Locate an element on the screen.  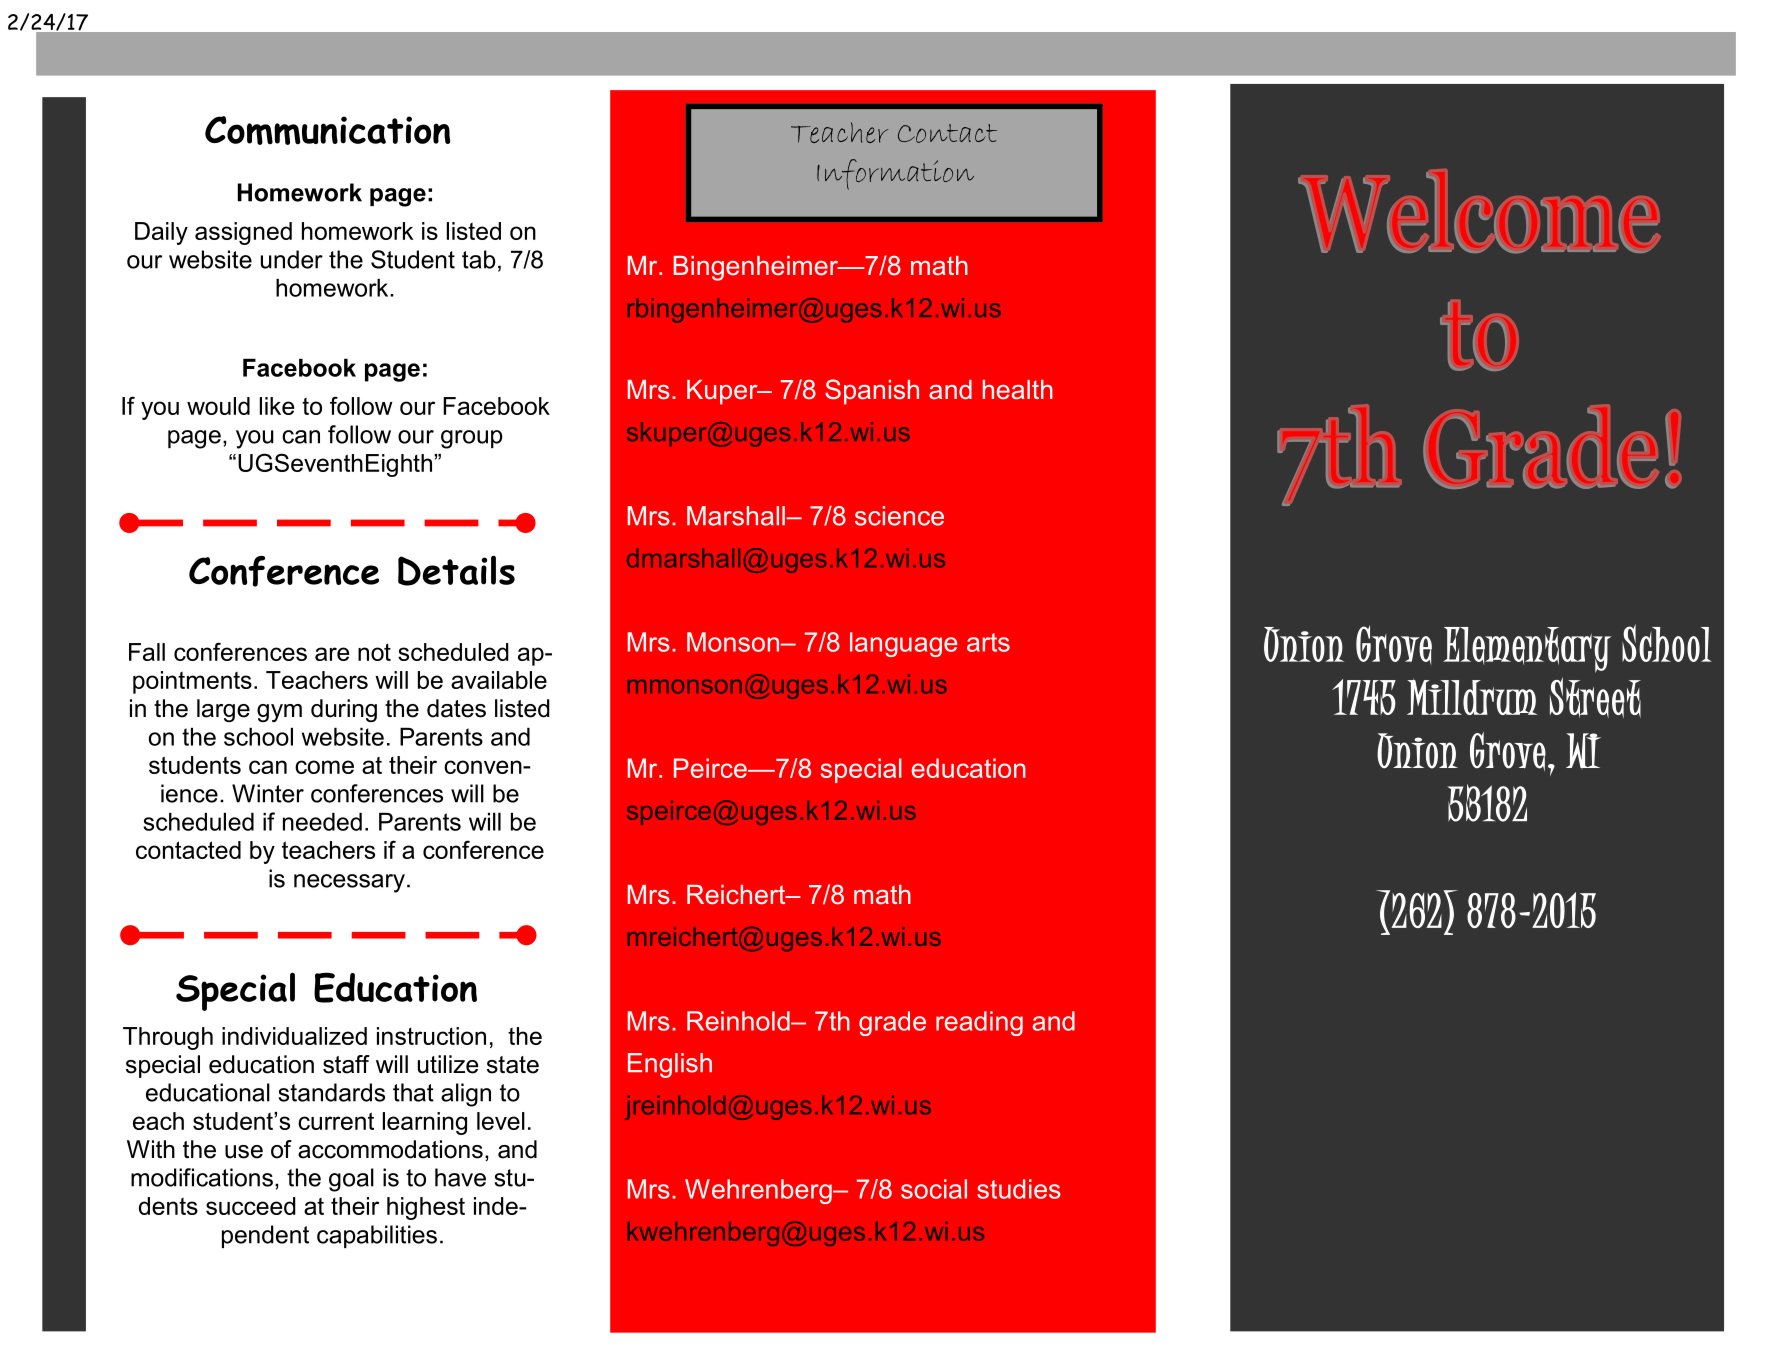
group is located at coordinates (472, 439).
